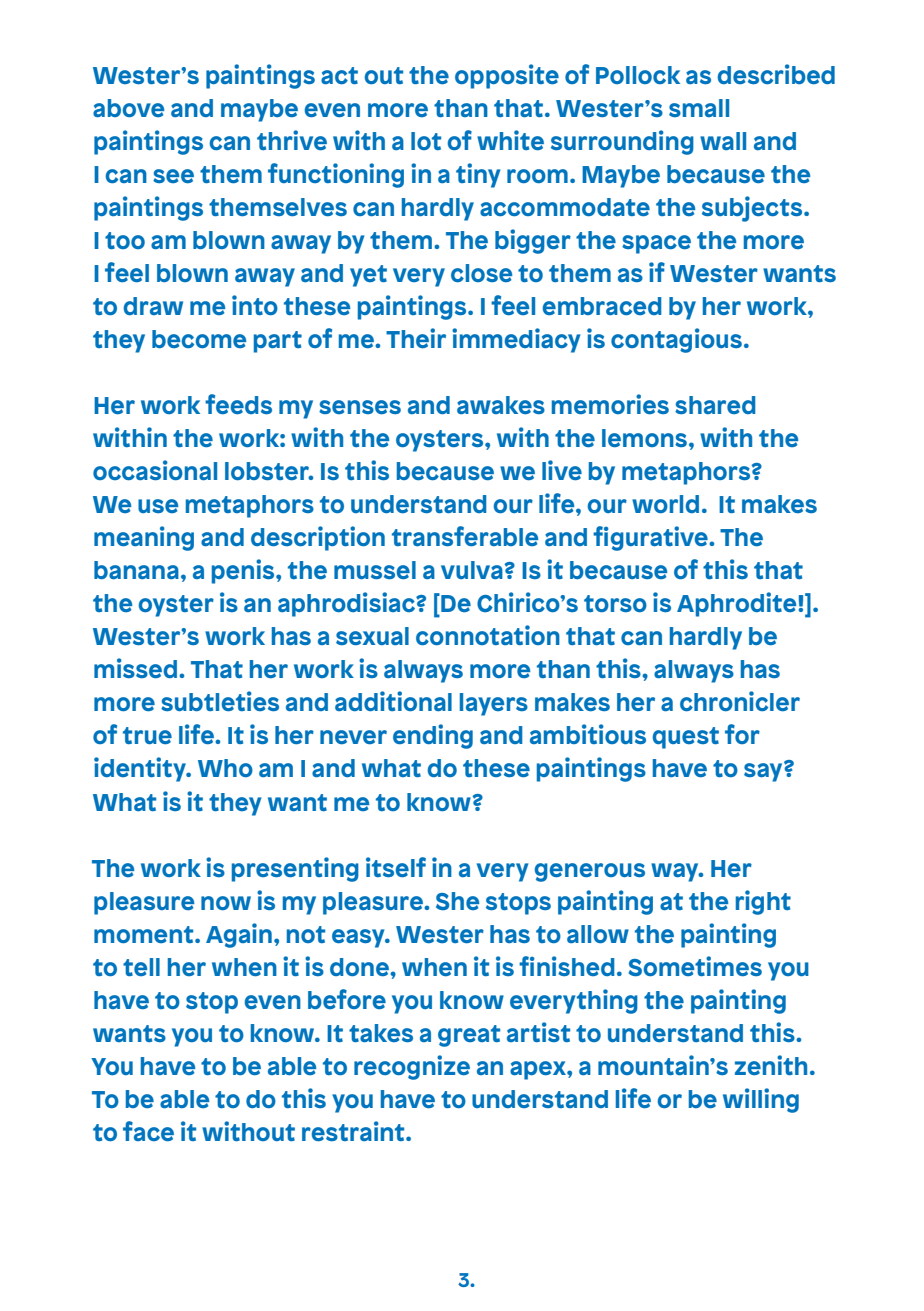 This document has width=924, height=1311. What do you see at coordinates (501, 405) in the document?
I see `awakes` at bounding box center [501, 405].
